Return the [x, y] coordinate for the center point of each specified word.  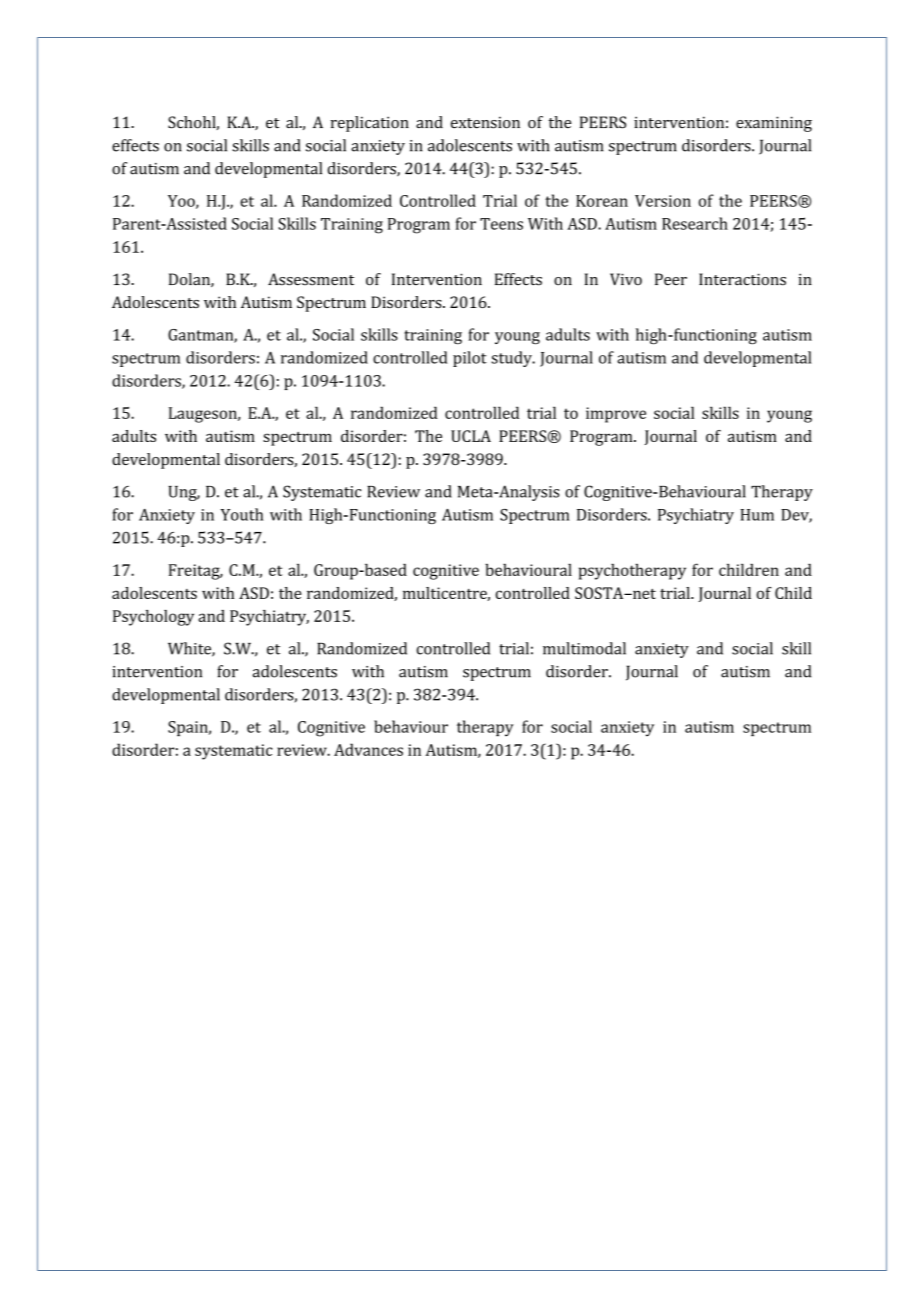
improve [616, 415]
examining [774, 124]
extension [485, 123]
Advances [368, 749]
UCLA [471, 436]
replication [370, 124]
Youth [242, 514]
